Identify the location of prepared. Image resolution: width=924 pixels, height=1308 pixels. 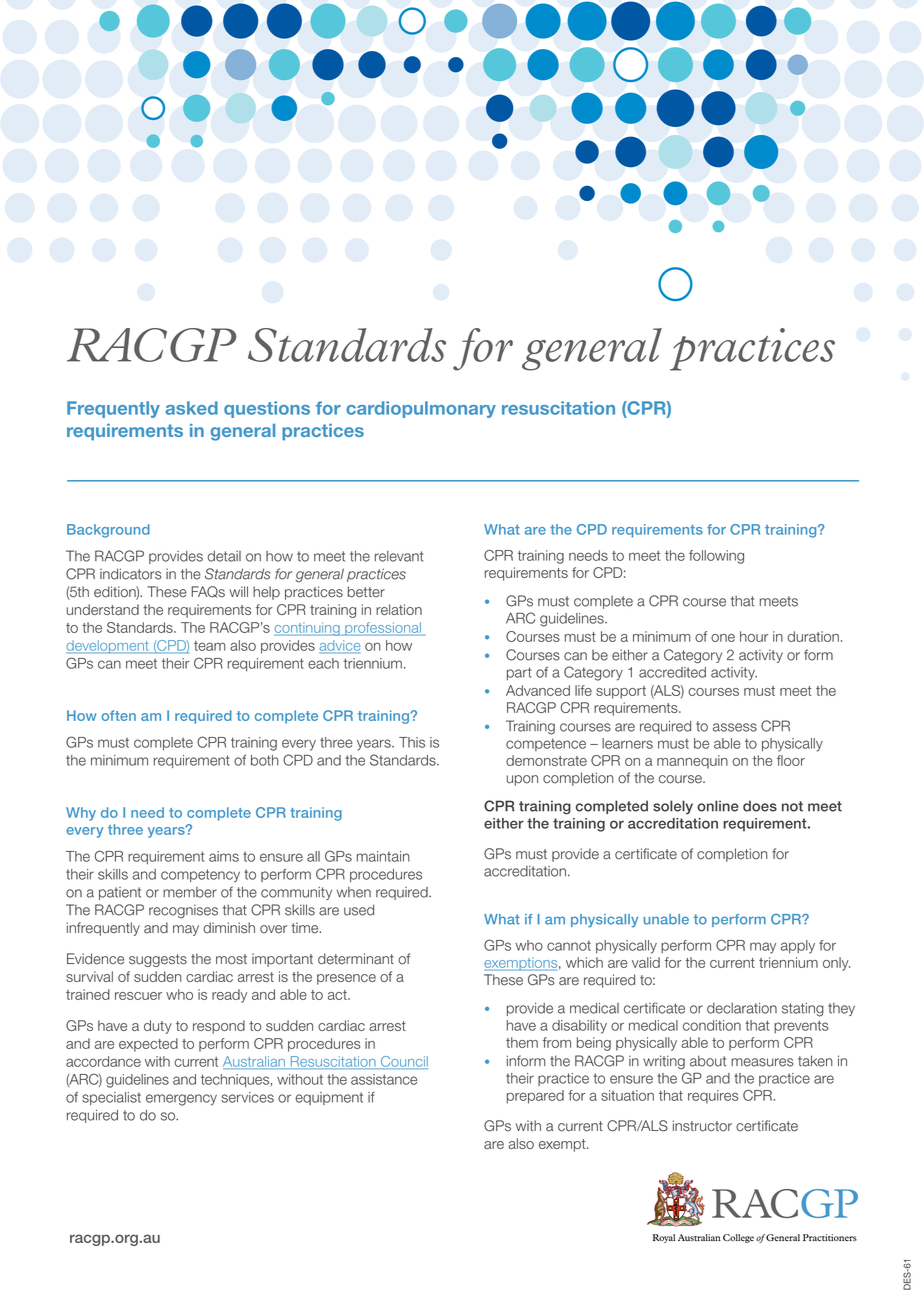
(535, 1097).
